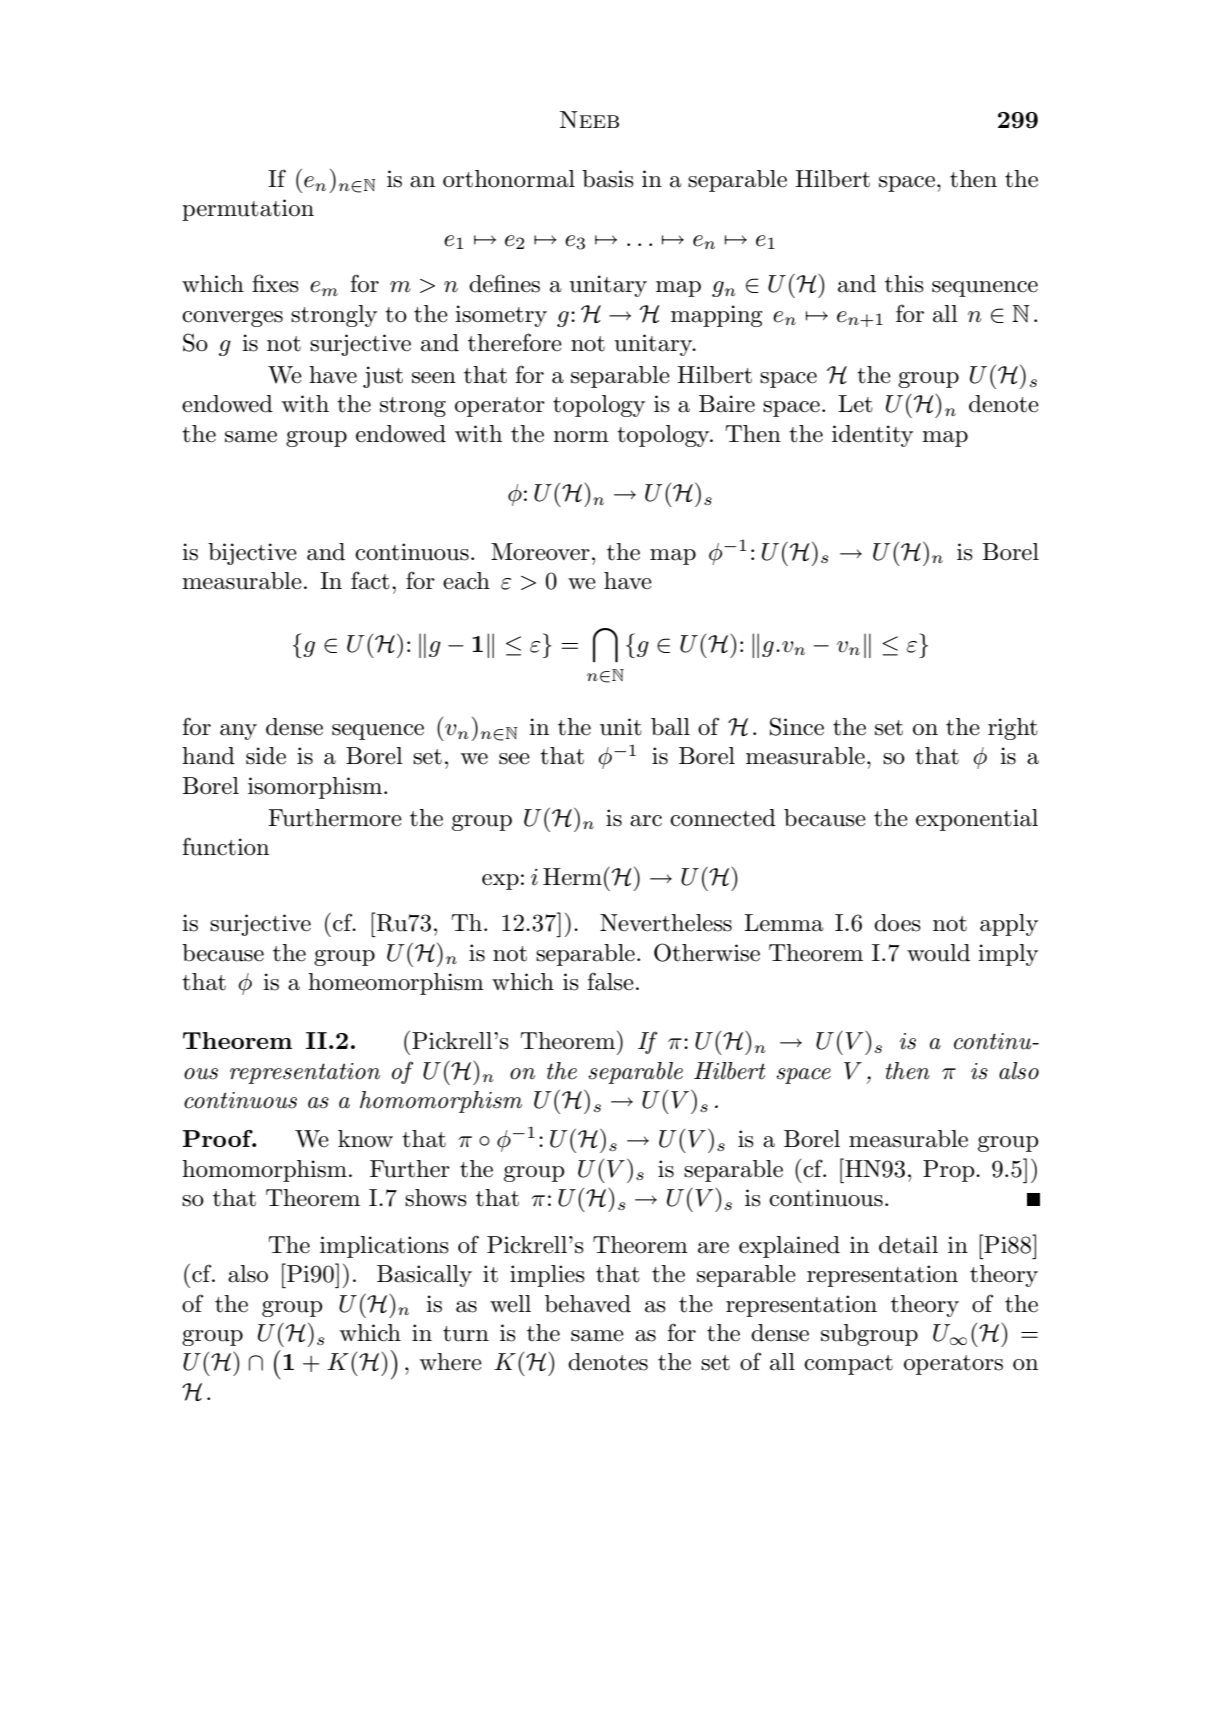 This image has height=1728, width=1221. I want to click on implications, so click(384, 1247).
